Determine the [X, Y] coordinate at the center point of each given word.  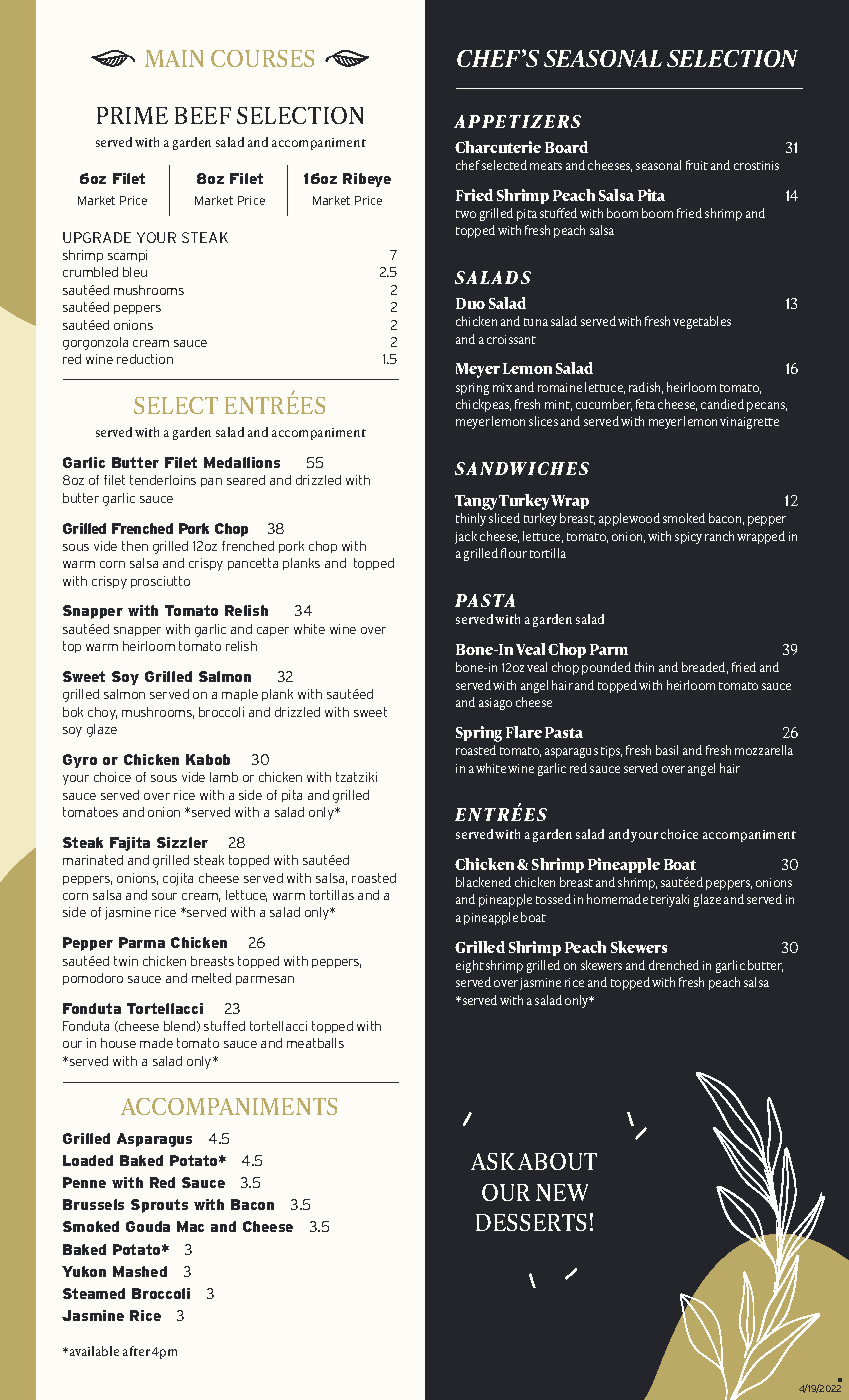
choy [102, 713]
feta [645, 404]
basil [667, 750]
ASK [493, 1161]
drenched [674, 965]
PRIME [132, 115]
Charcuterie [498, 147]
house [118, 1043]
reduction [145, 359]
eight [470, 966]
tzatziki [356, 777]
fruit [697, 165]
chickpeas [483, 405]
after [136, 1351]
